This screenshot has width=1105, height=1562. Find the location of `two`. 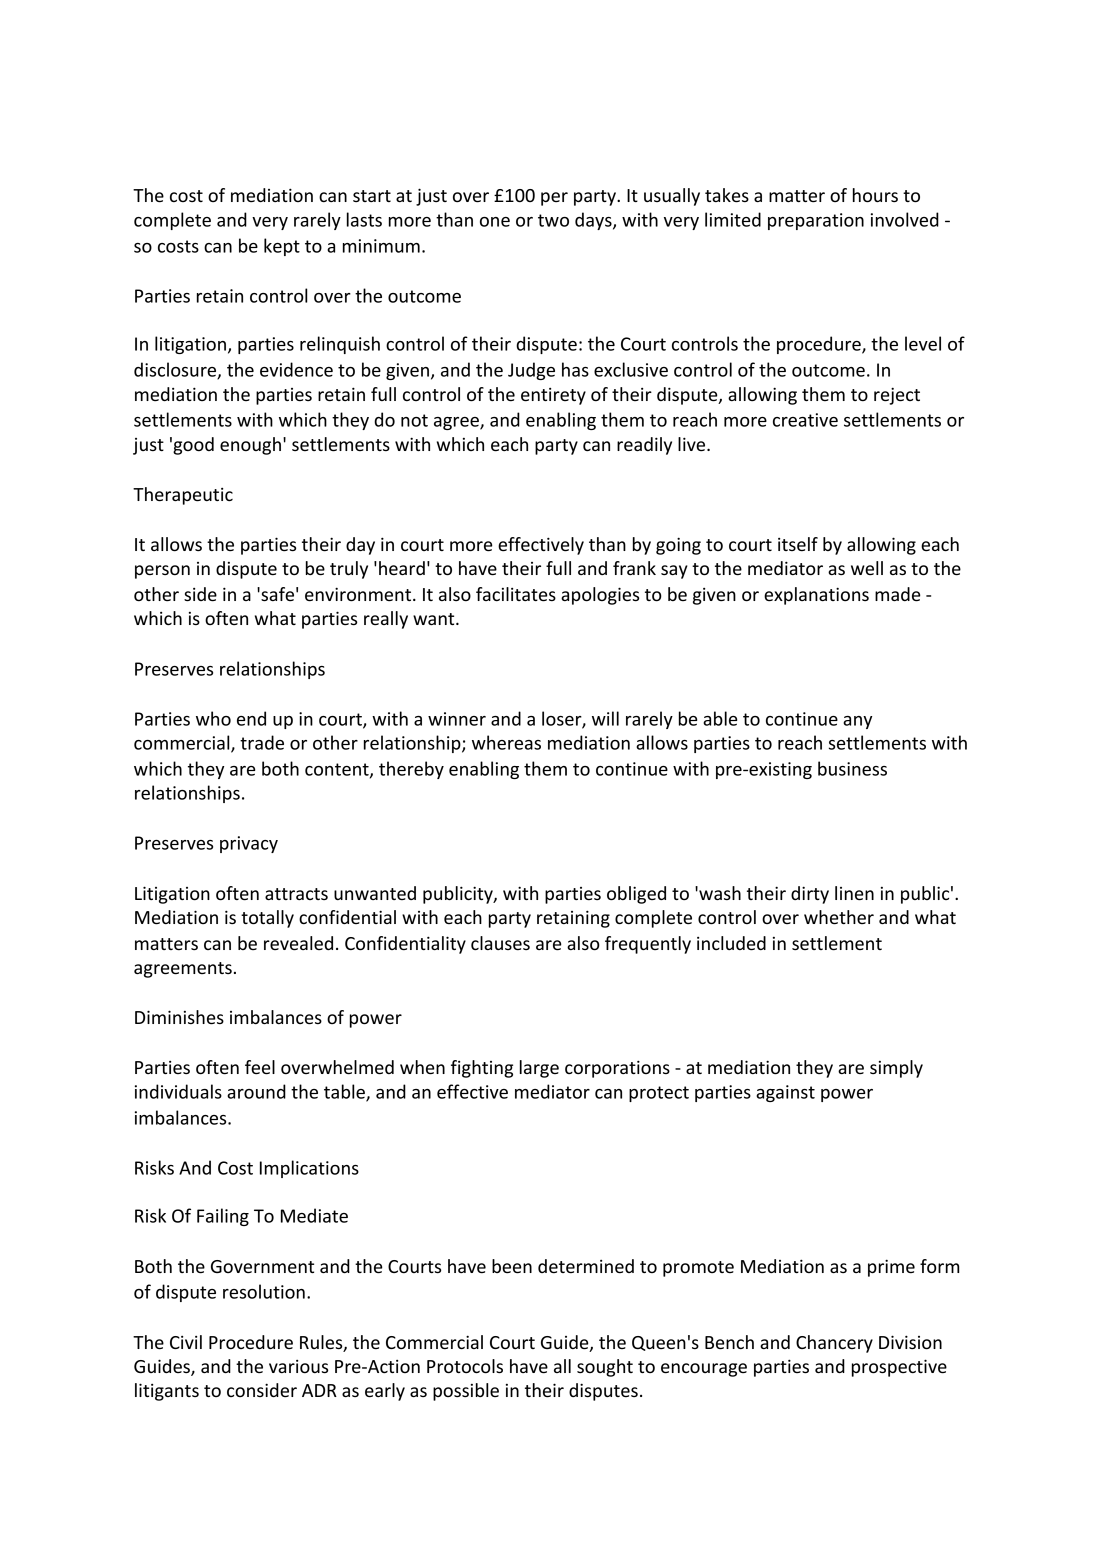

two is located at coordinates (553, 220).
